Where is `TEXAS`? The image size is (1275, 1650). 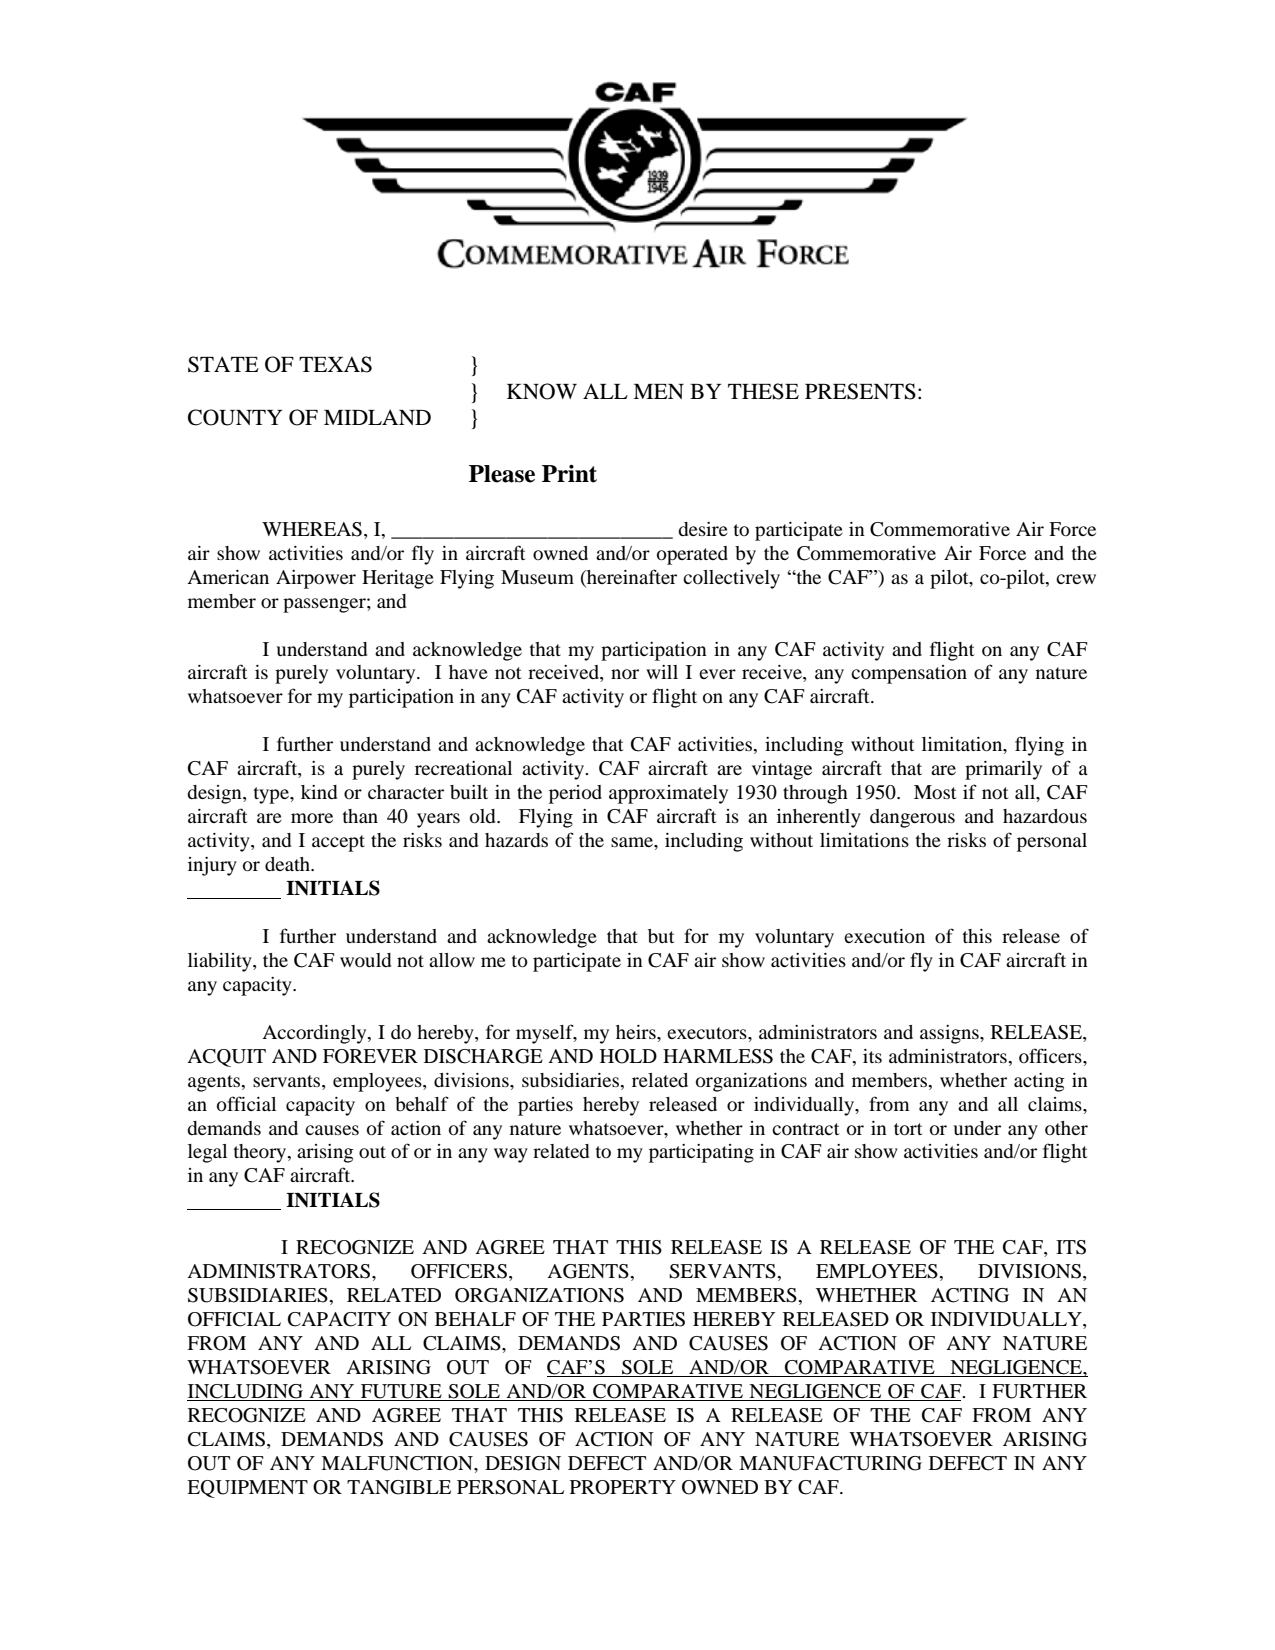
TEXAS is located at coordinates (335, 364).
